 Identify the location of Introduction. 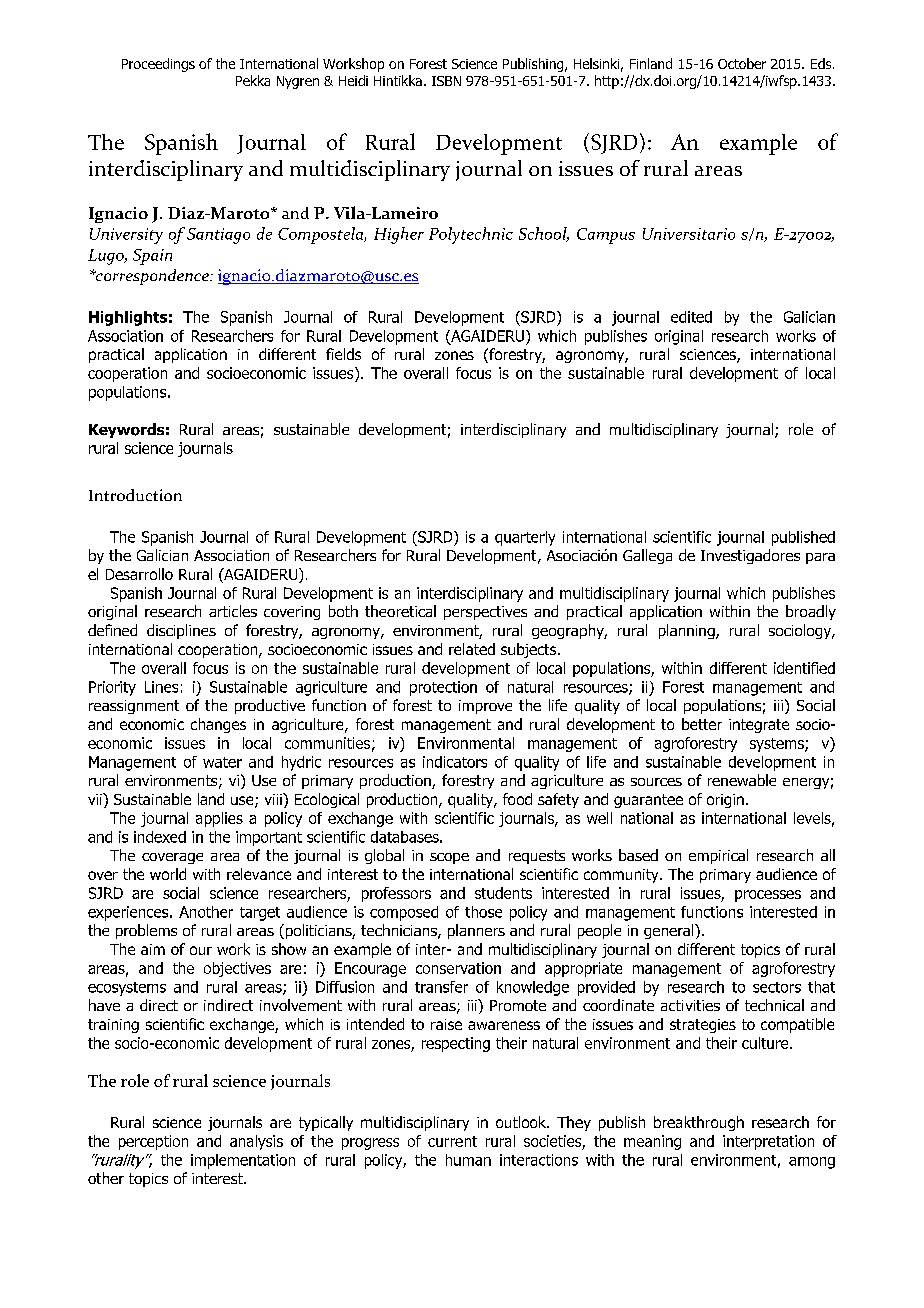
(135, 495).
